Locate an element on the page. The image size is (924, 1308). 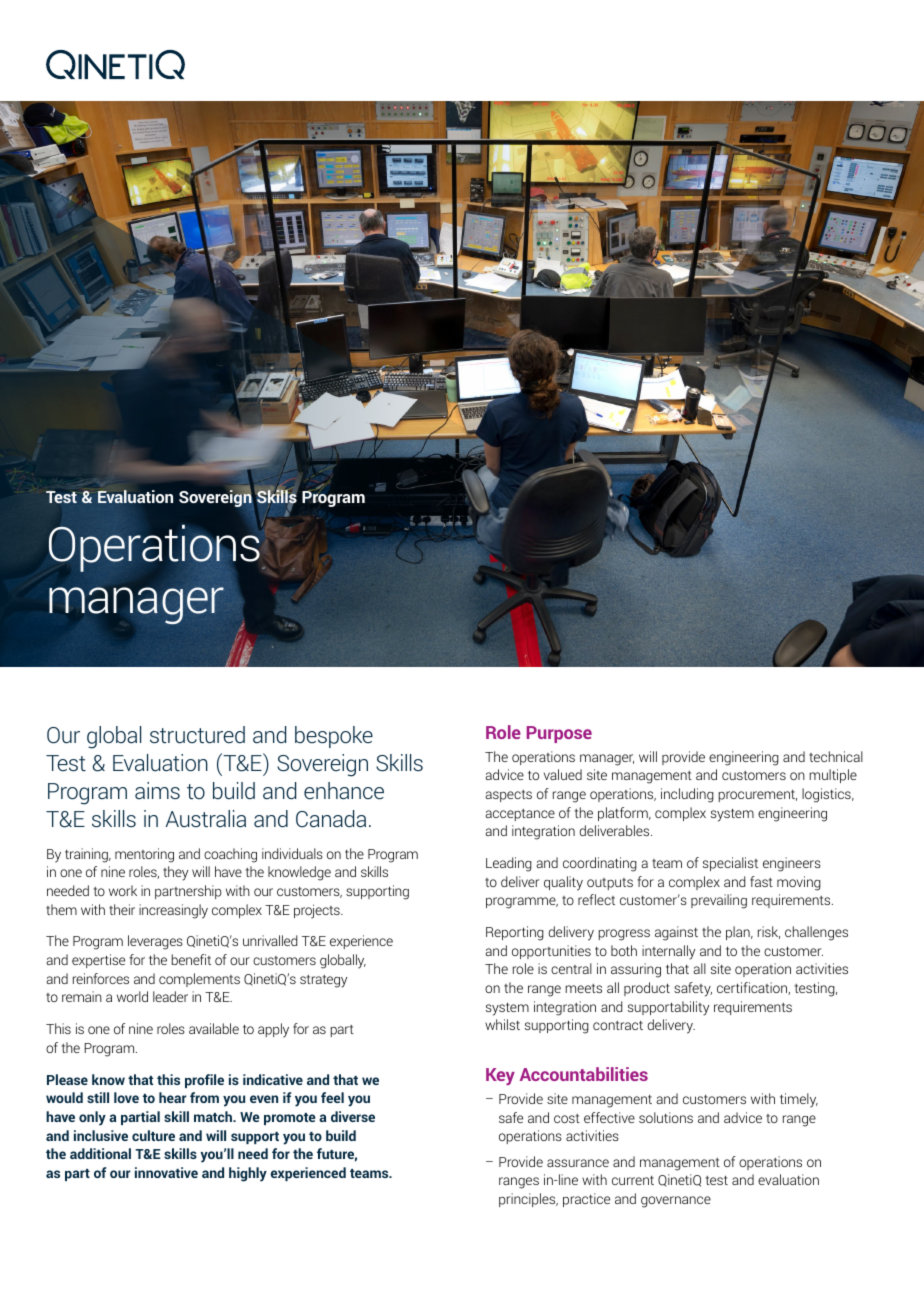
timely is located at coordinates (799, 1100).
